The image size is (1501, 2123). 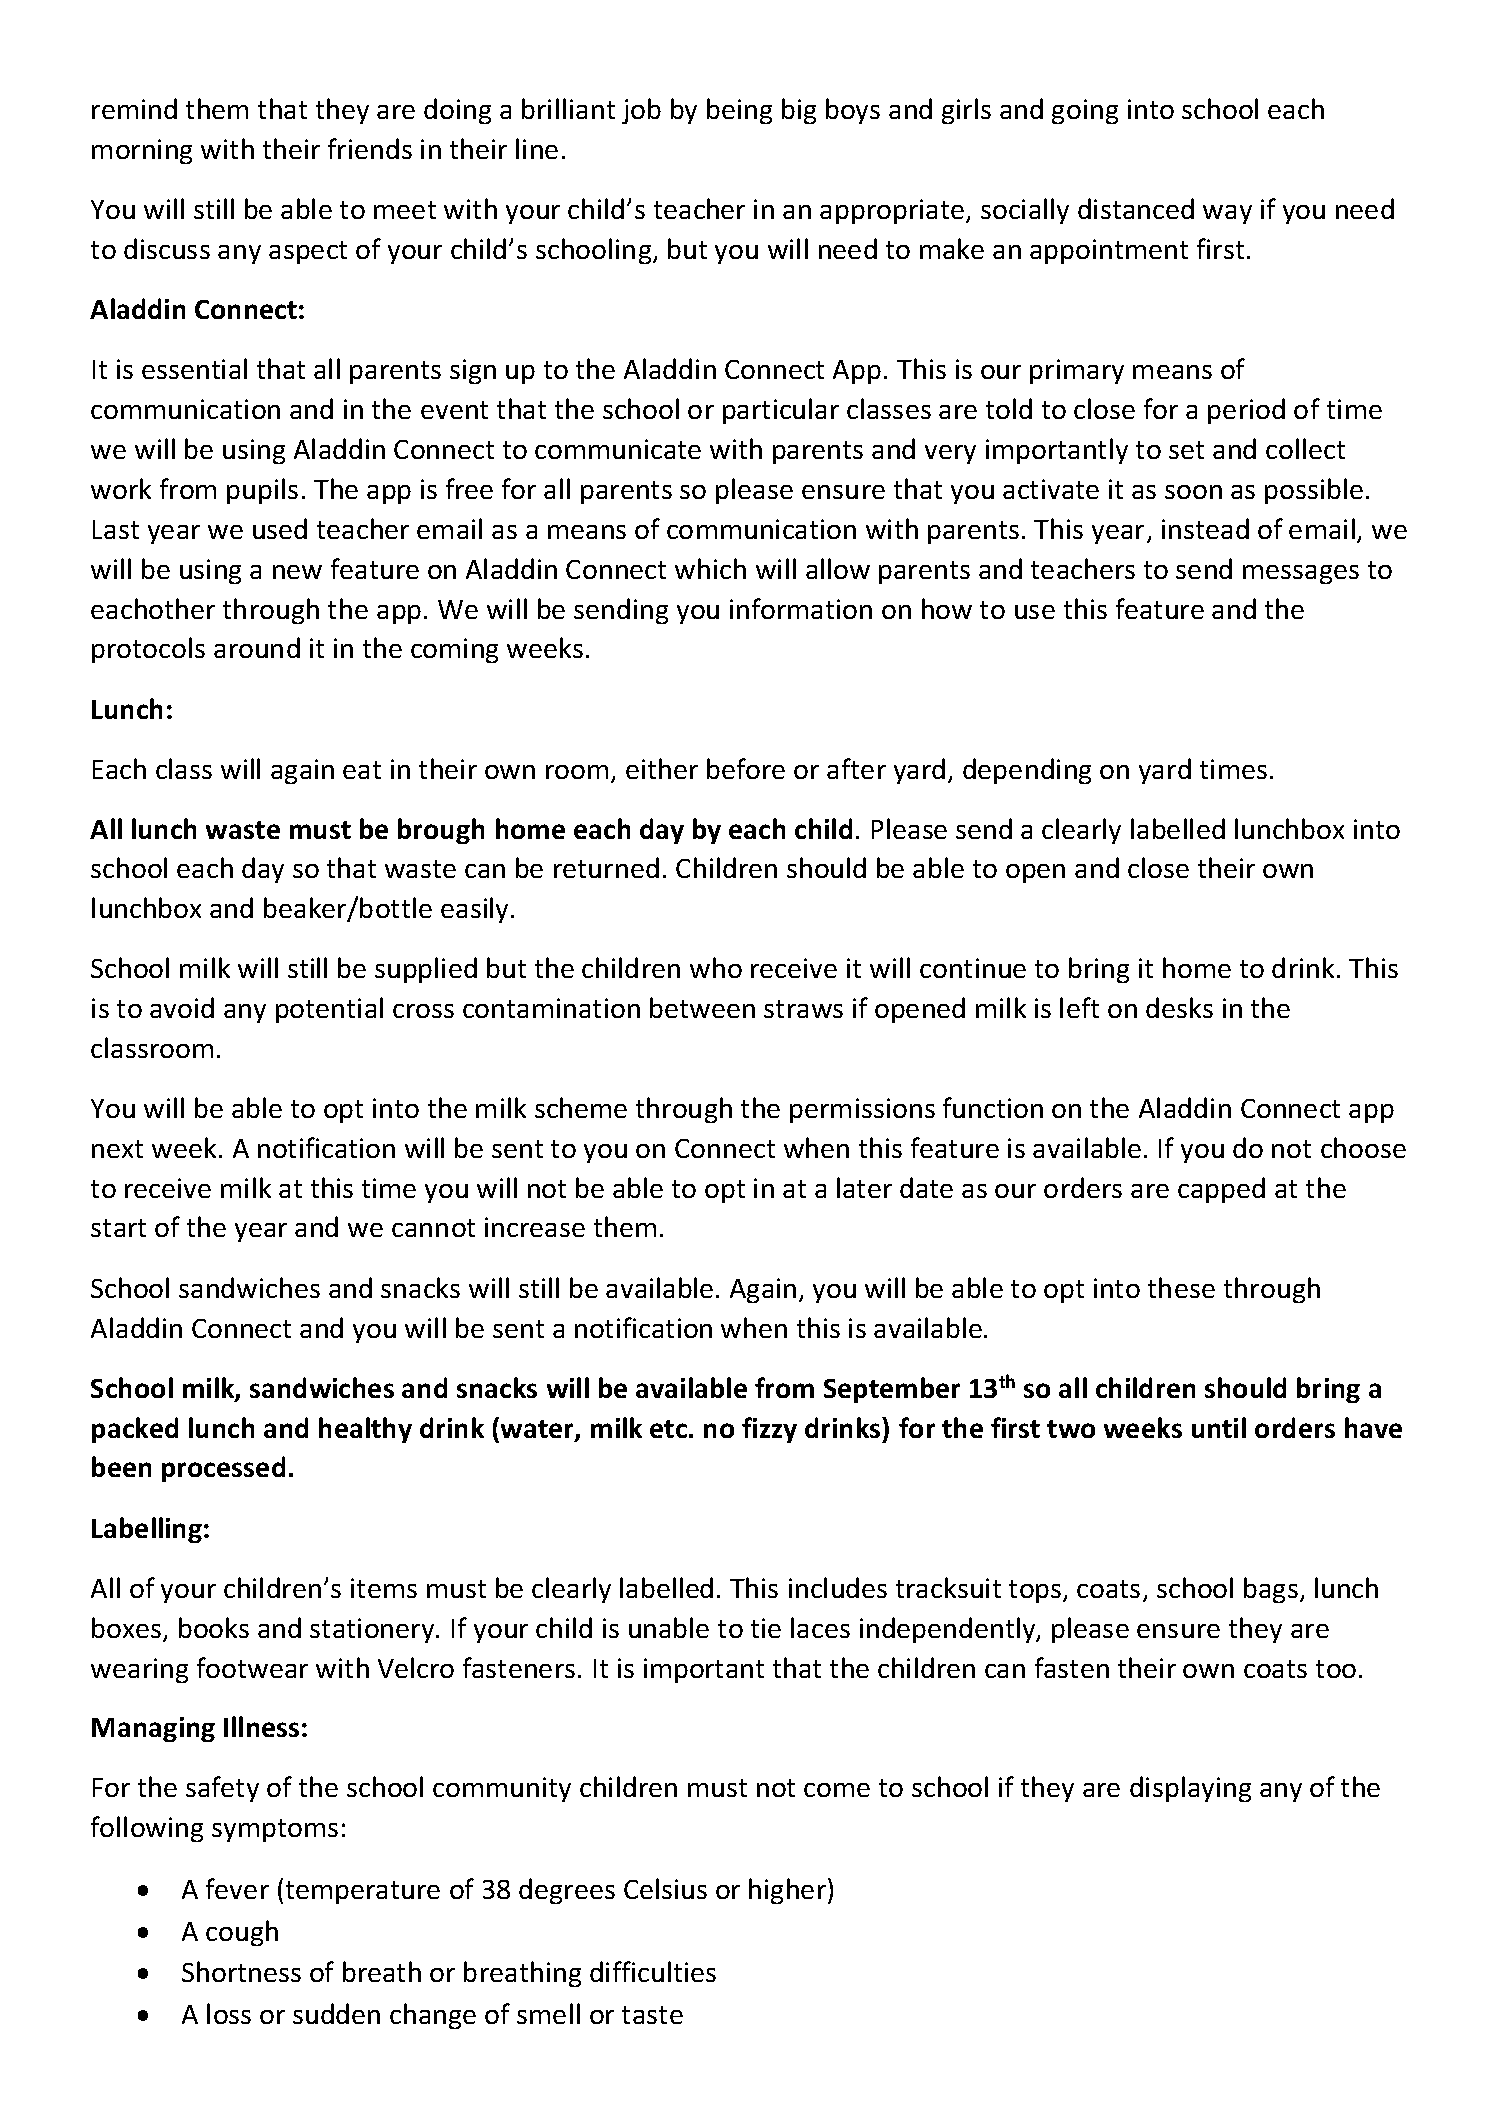 I want to click on instead, so click(x=1205, y=528).
